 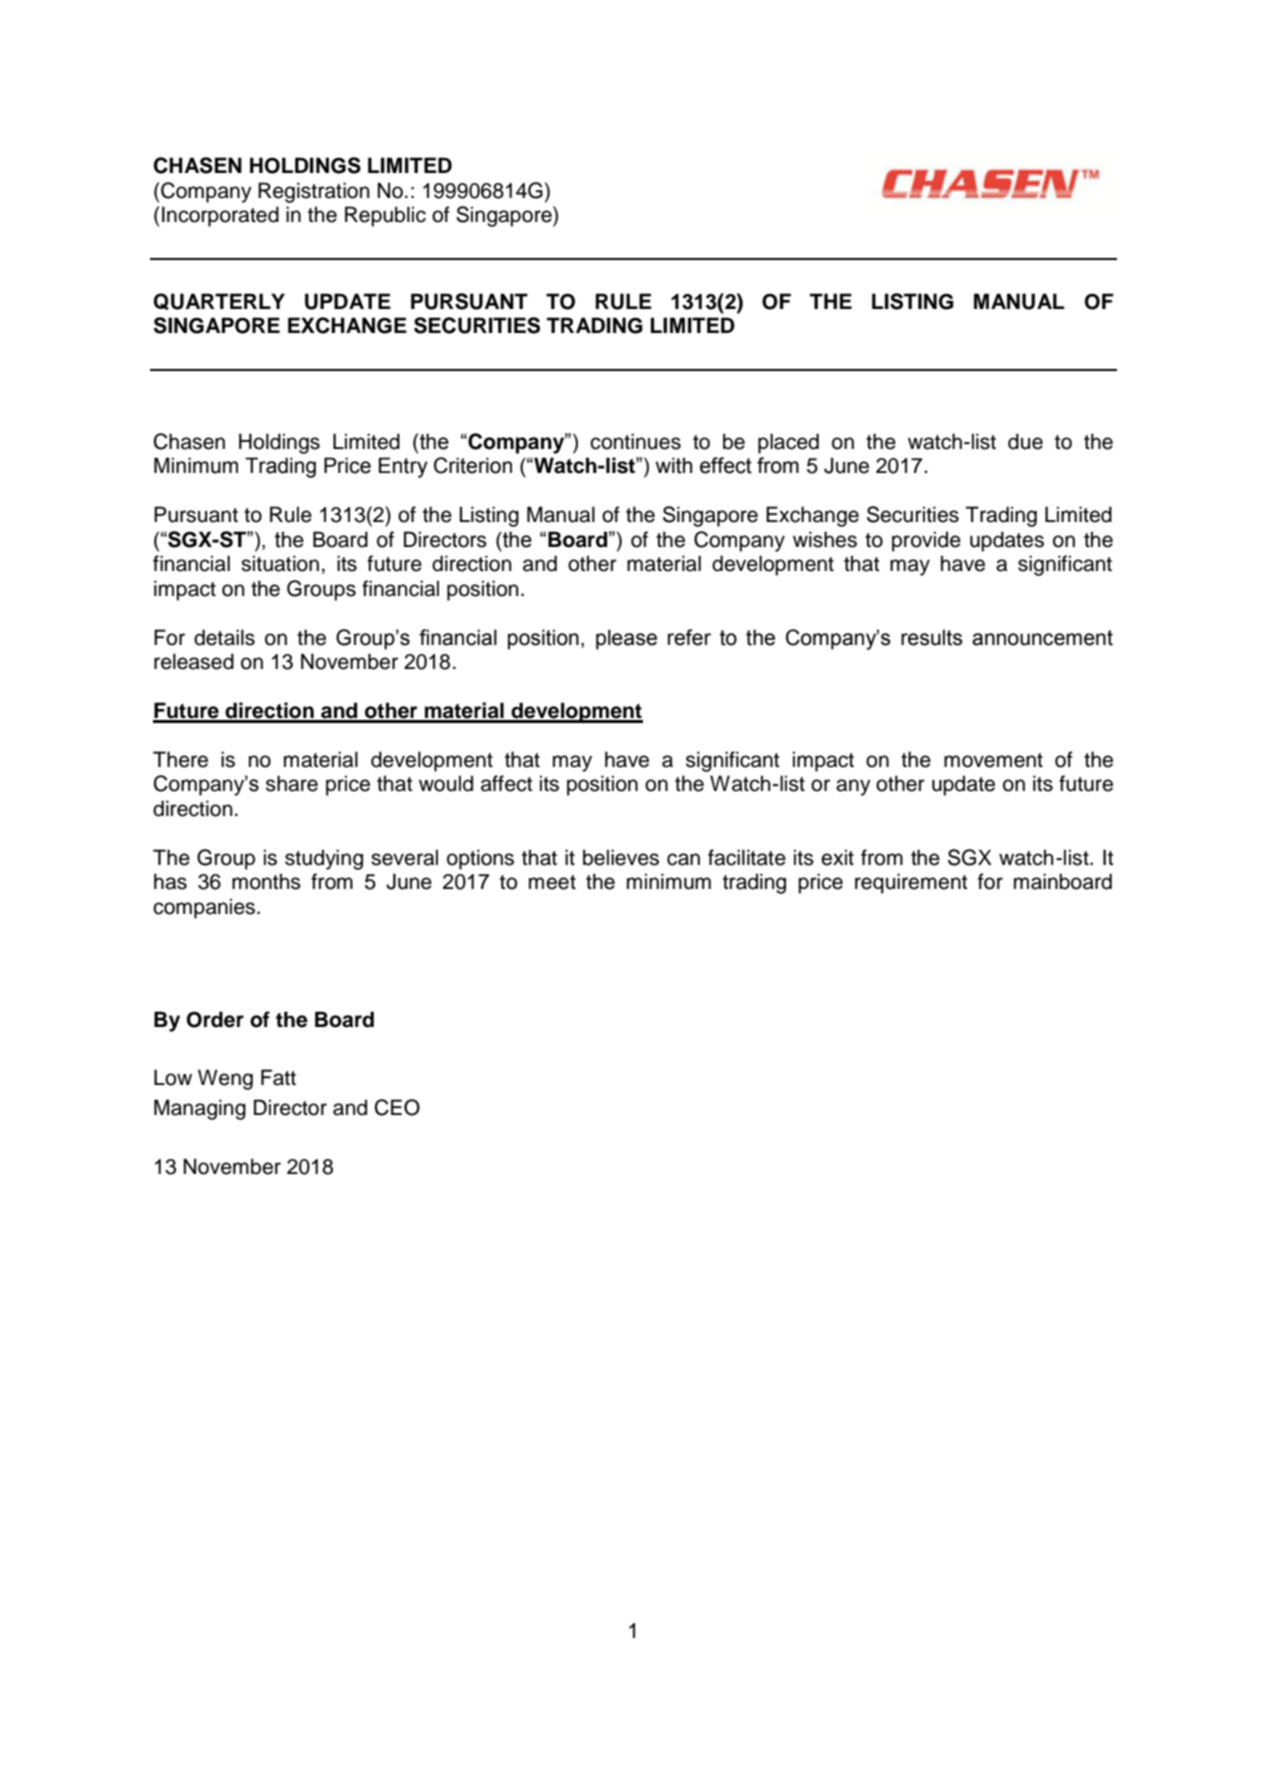 What do you see at coordinates (932, 637) in the image?
I see `results` at bounding box center [932, 637].
